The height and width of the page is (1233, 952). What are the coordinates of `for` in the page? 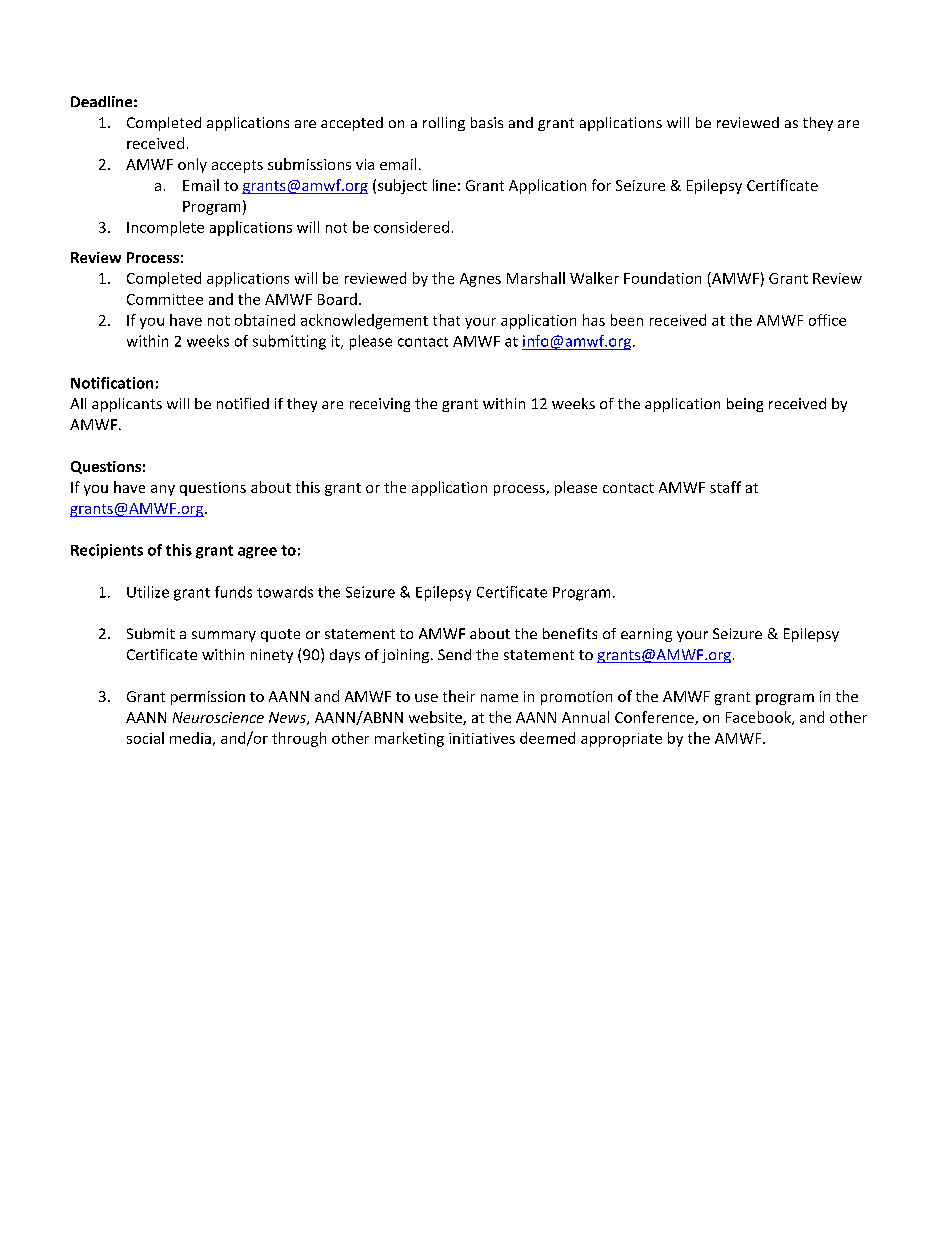 It's located at (601, 185).
